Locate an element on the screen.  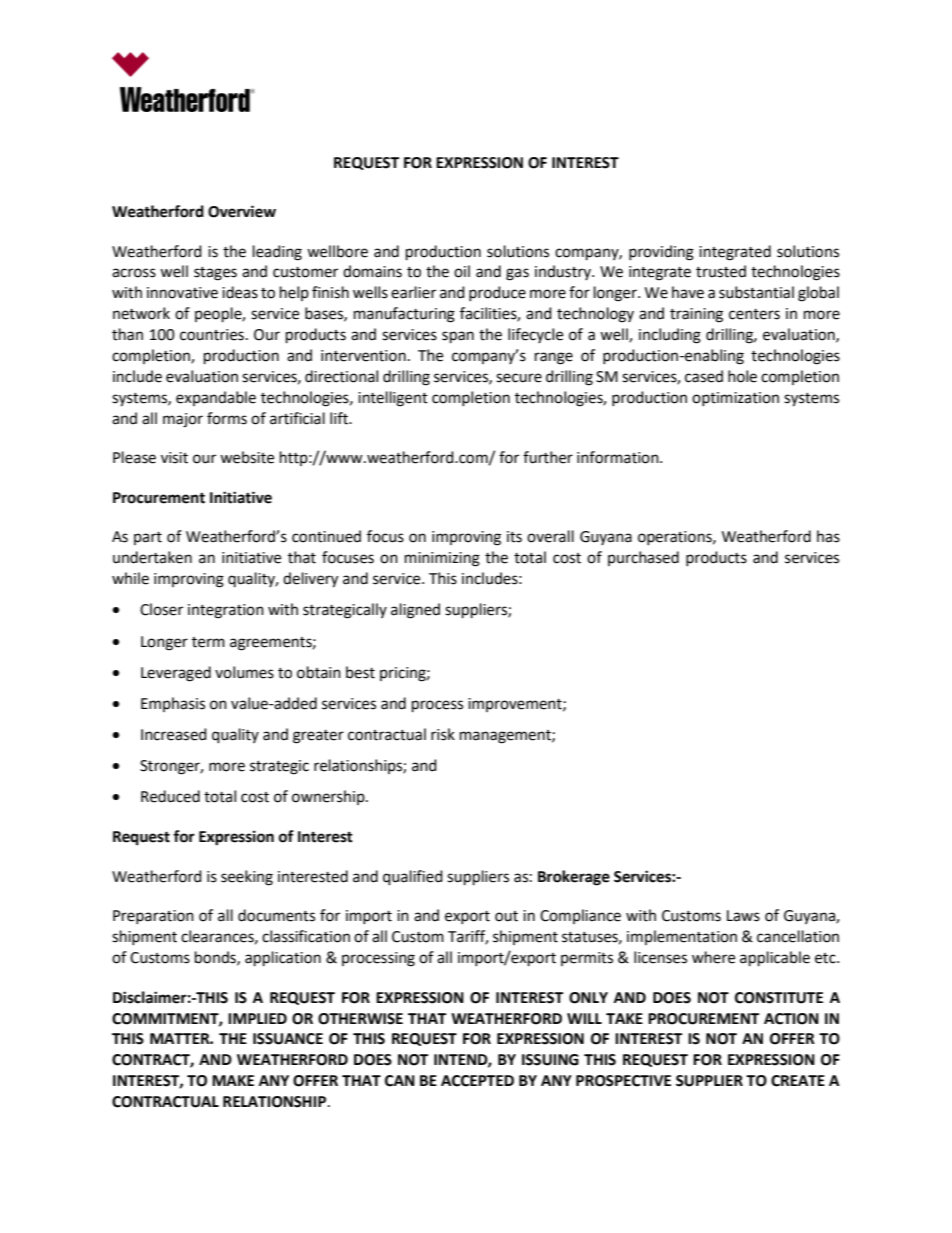
oil is located at coordinates (462, 271).
